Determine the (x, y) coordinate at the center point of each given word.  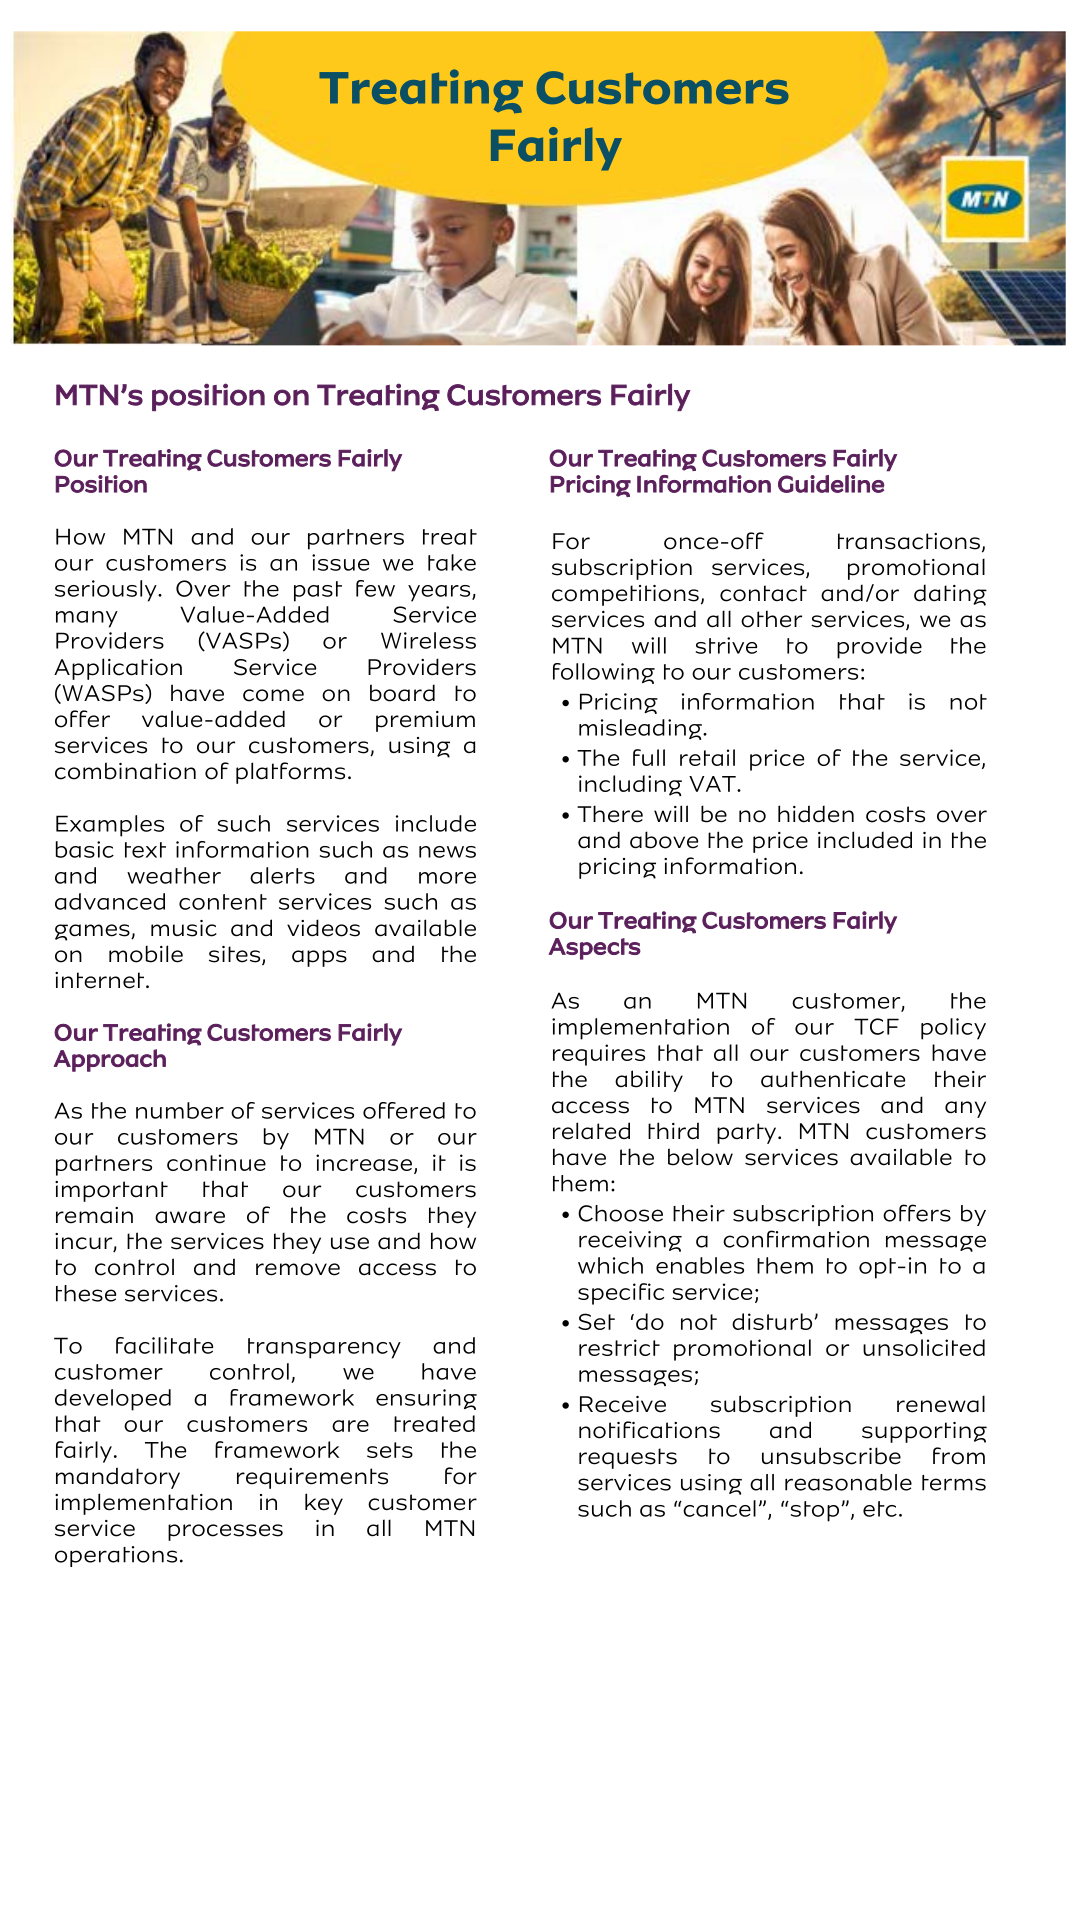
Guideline (831, 484)
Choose (620, 1213)
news (447, 852)
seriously (107, 591)
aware (190, 1217)
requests (628, 1458)
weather (174, 875)
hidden (816, 814)
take (452, 562)
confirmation (796, 1239)
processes (225, 1532)
